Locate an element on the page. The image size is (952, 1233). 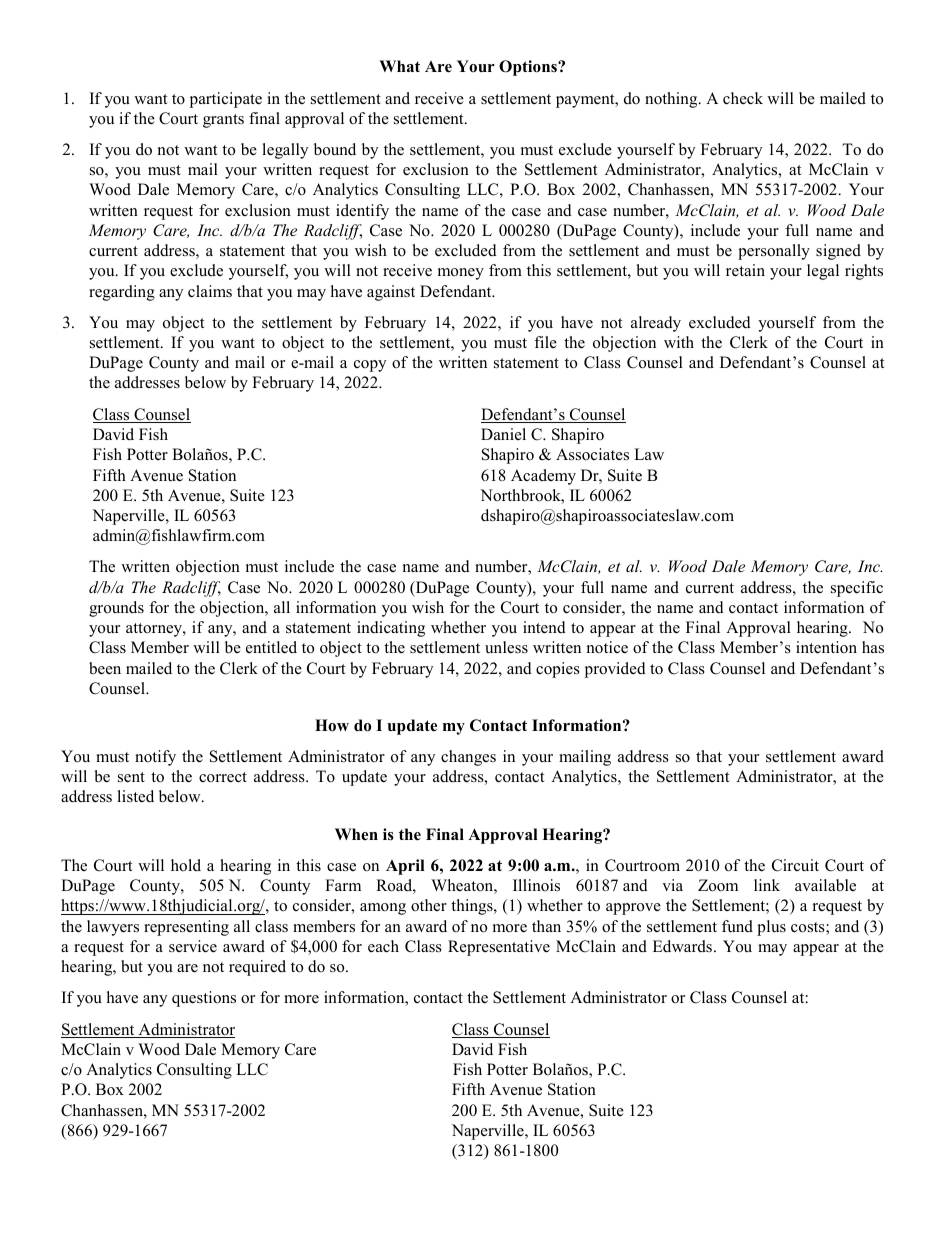
Options is located at coordinates (529, 68).
